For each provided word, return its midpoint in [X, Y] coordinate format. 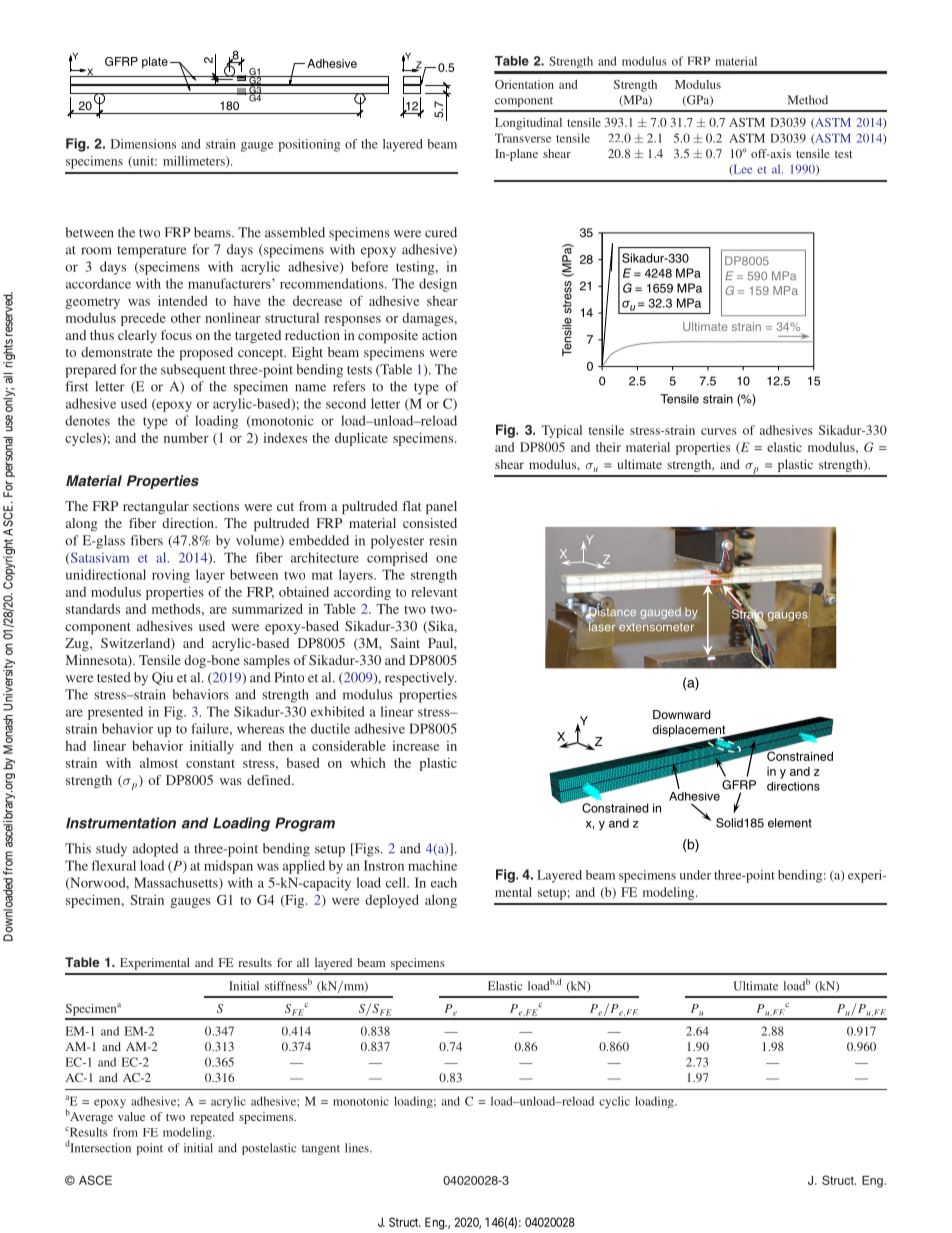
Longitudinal [528, 124]
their [608, 447]
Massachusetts [177, 883]
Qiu [162, 678]
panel [441, 507]
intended [182, 300]
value [131, 1116]
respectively [421, 679]
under [695, 875]
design [438, 285]
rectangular [156, 507]
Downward [682, 714]
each [444, 882]
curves [719, 431]
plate [155, 63]
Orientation [524, 84]
